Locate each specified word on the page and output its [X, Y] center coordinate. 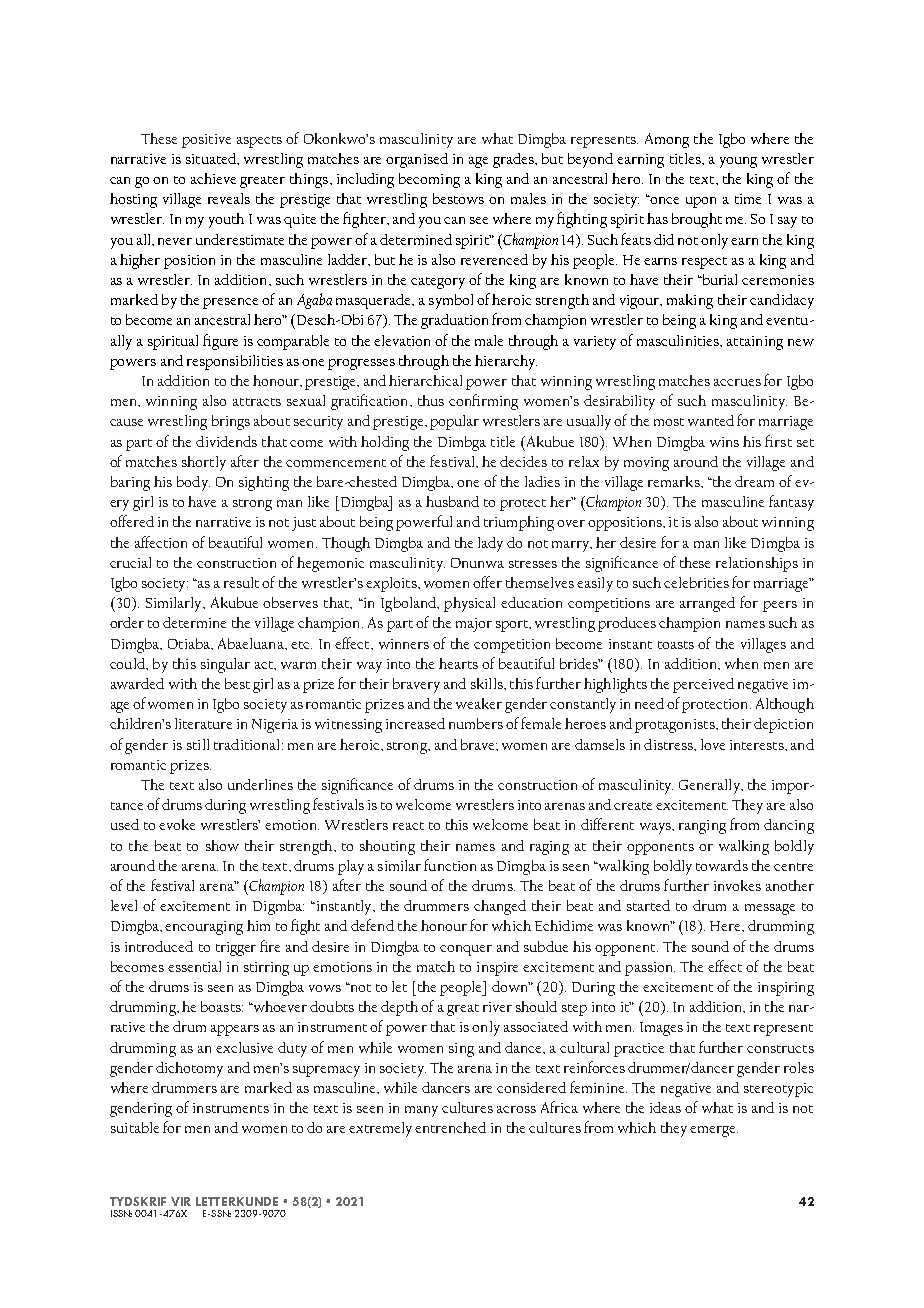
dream [754, 481]
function [450, 865]
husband [452, 501]
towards [722, 865]
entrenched [450, 1127]
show [222, 845]
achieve [213, 178]
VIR [181, 1201]
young [738, 162]
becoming [429, 180]
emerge [714, 1131]
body [193, 483]
